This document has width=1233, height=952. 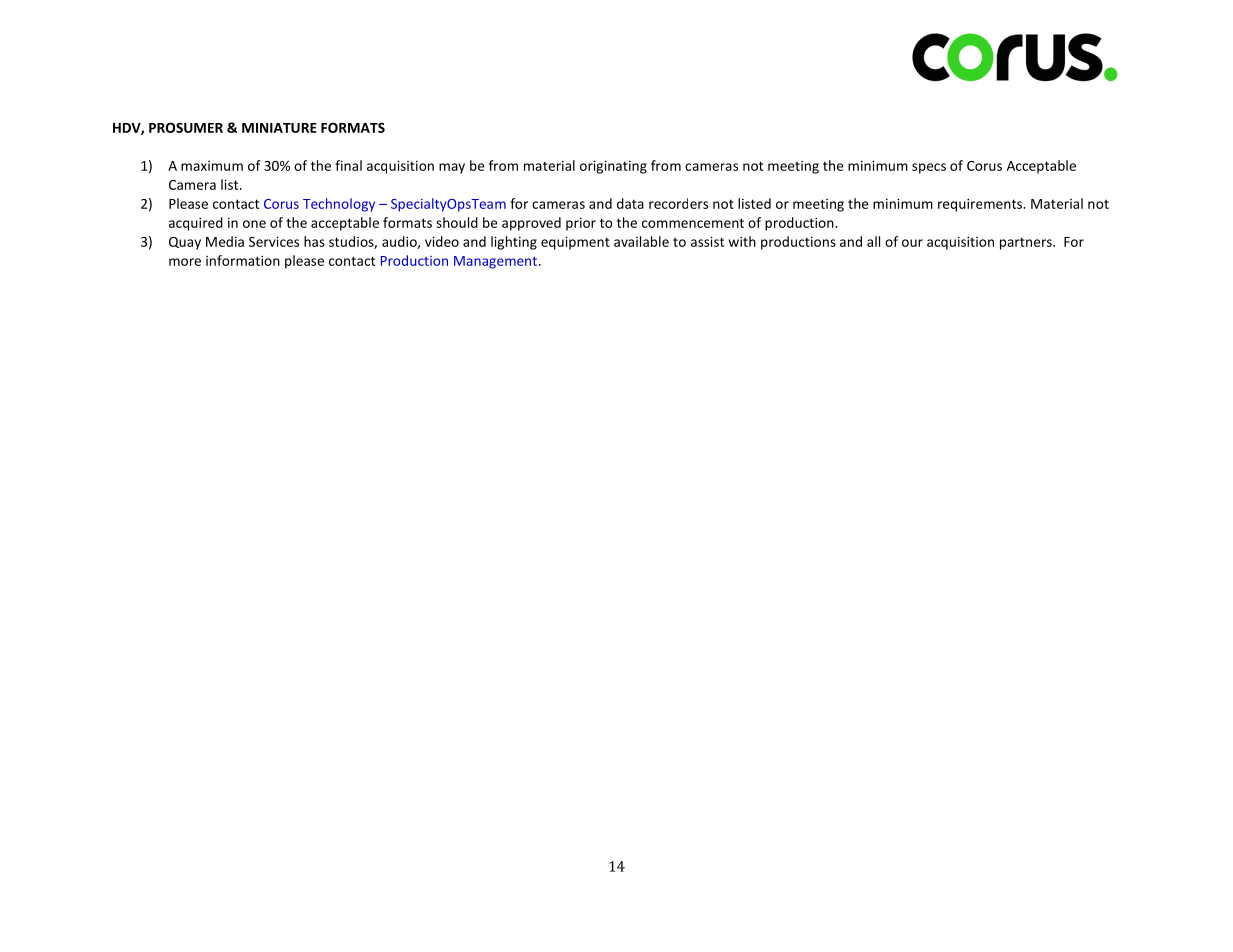 I want to click on requirements, so click(x=981, y=205).
